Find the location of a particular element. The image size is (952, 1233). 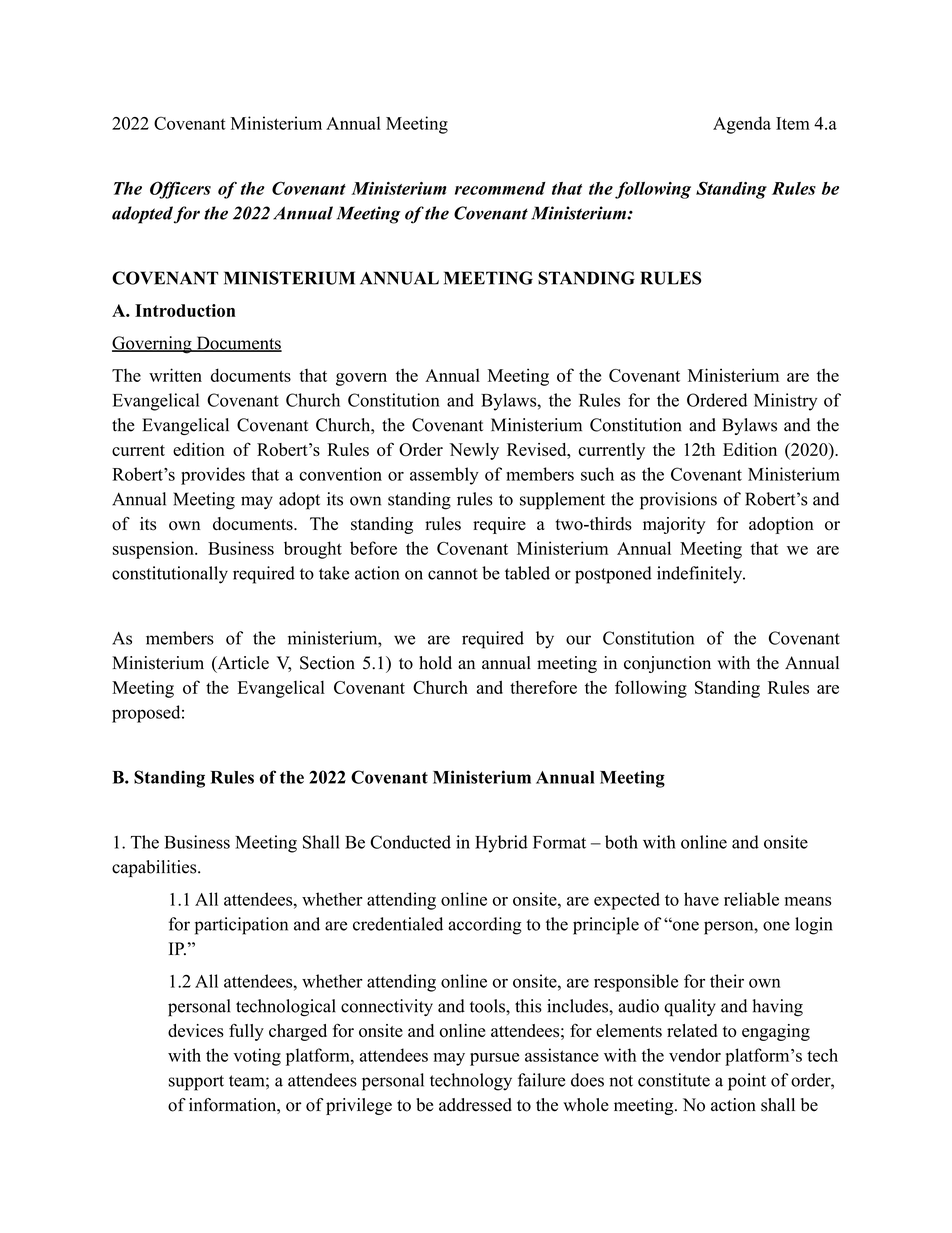

indefinitely is located at coordinates (701, 575).
